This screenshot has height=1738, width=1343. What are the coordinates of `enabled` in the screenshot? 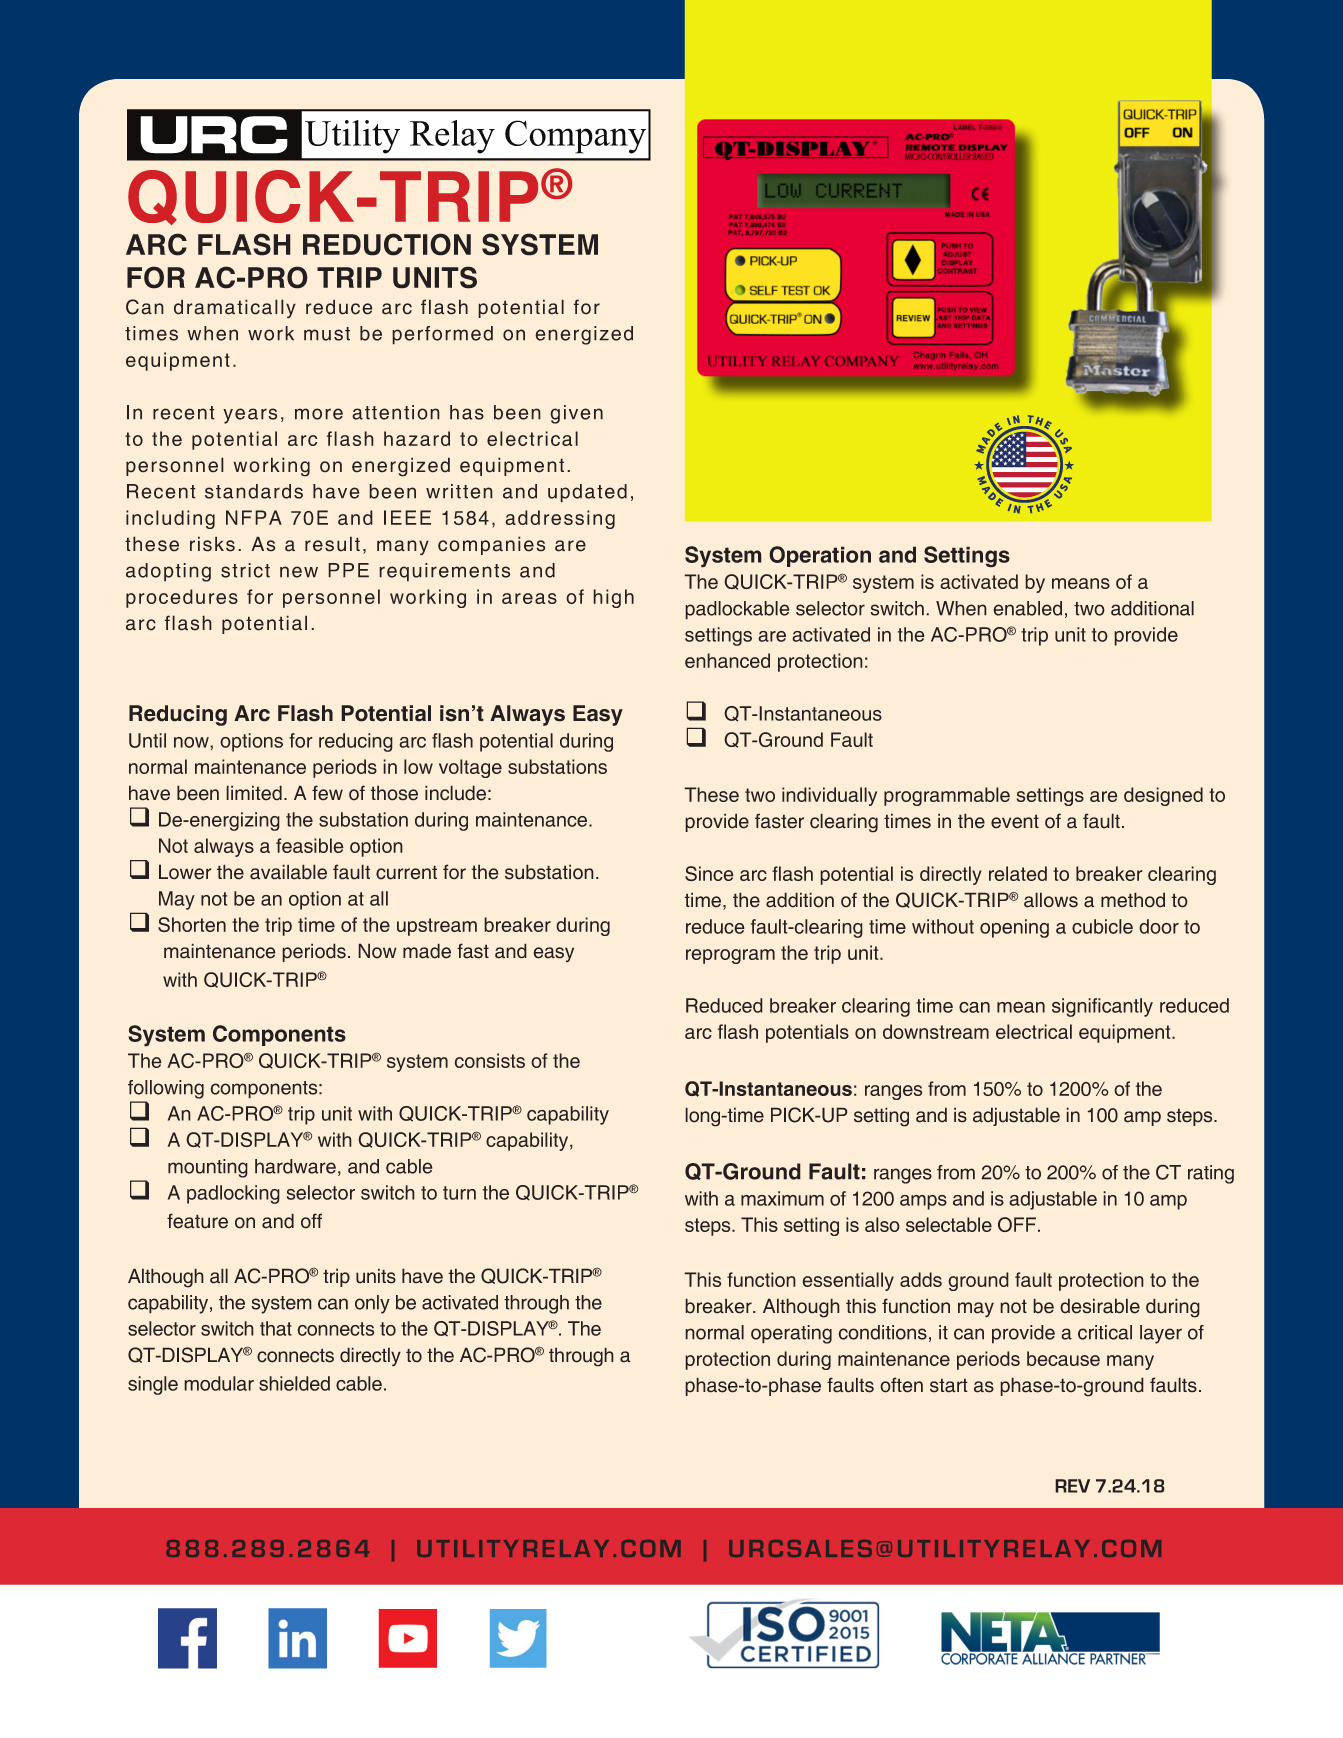 It's located at (1027, 608).
